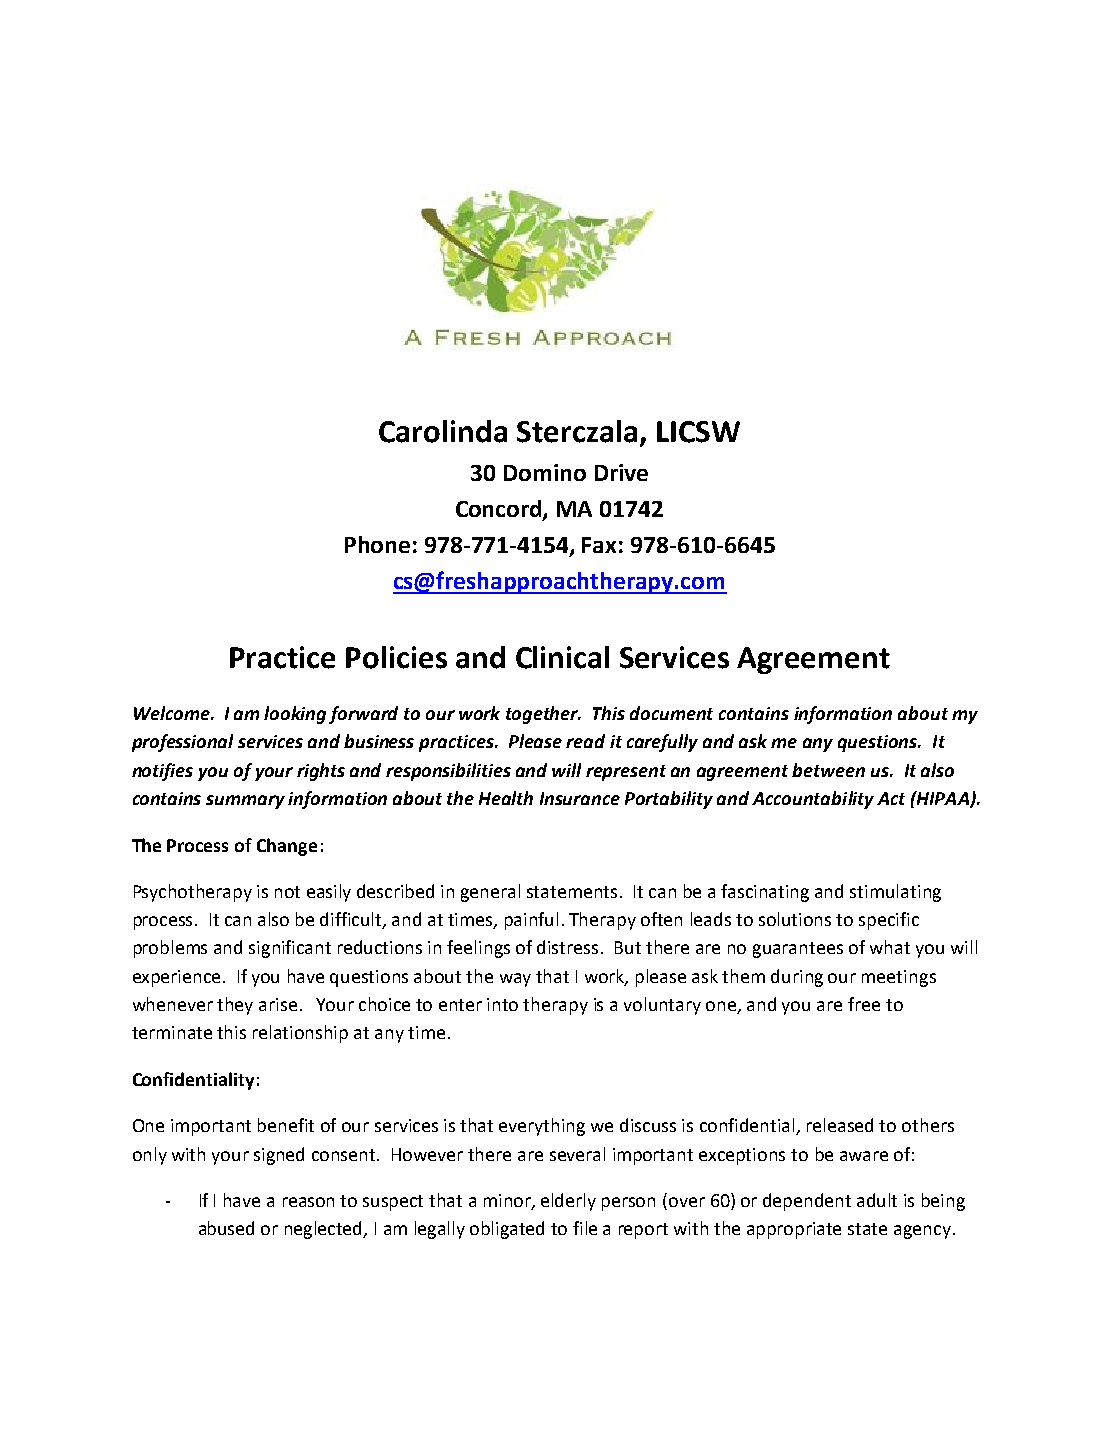 The width and height of the image is (1119, 1448). What do you see at coordinates (226, 1228) in the image?
I see `abused` at bounding box center [226, 1228].
